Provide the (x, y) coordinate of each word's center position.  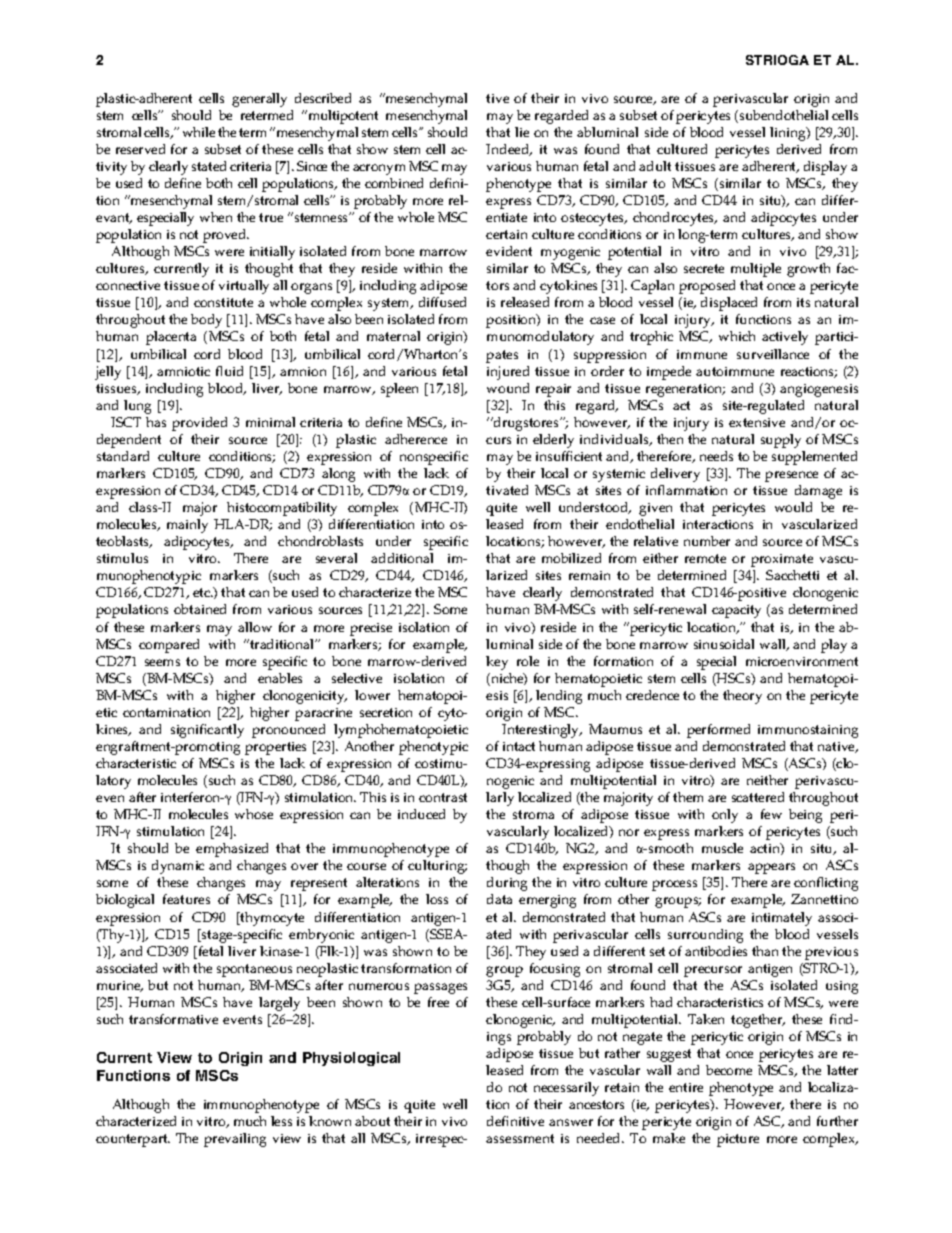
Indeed (509, 150)
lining (789, 134)
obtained (200, 609)
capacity (736, 611)
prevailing (235, 1140)
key (497, 663)
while (199, 132)
